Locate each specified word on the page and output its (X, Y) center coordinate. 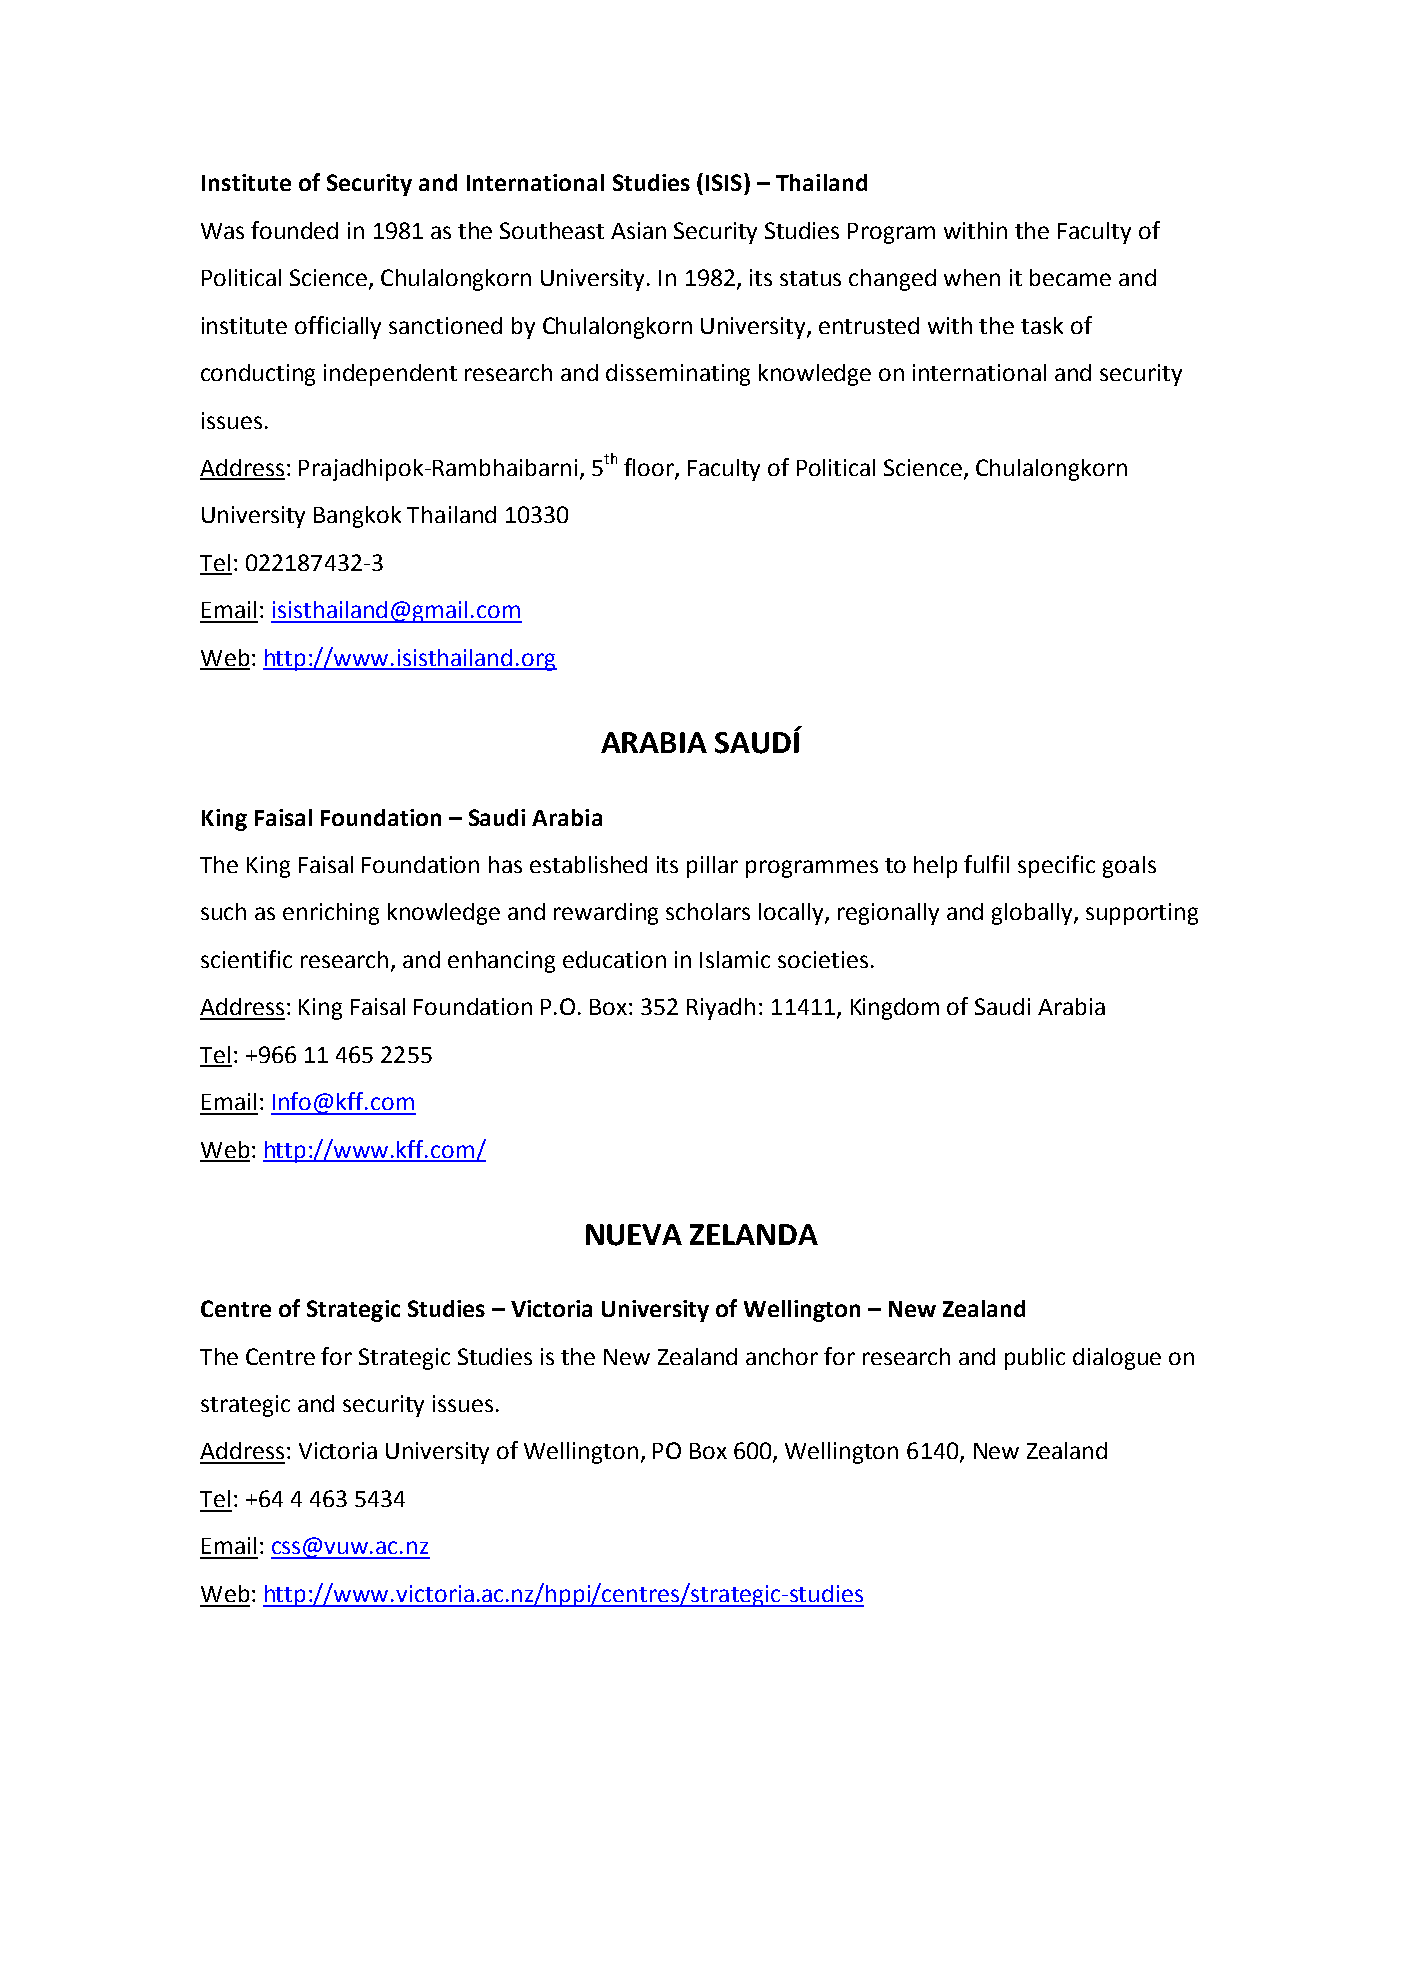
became (1070, 277)
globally (1033, 914)
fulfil (986, 864)
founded (294, 230)
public (1035, 1359)
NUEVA (634, 1235)
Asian (638, 230)
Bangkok (357, 517)
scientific (246, 959)
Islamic (735, 959)
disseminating (678, 375)
